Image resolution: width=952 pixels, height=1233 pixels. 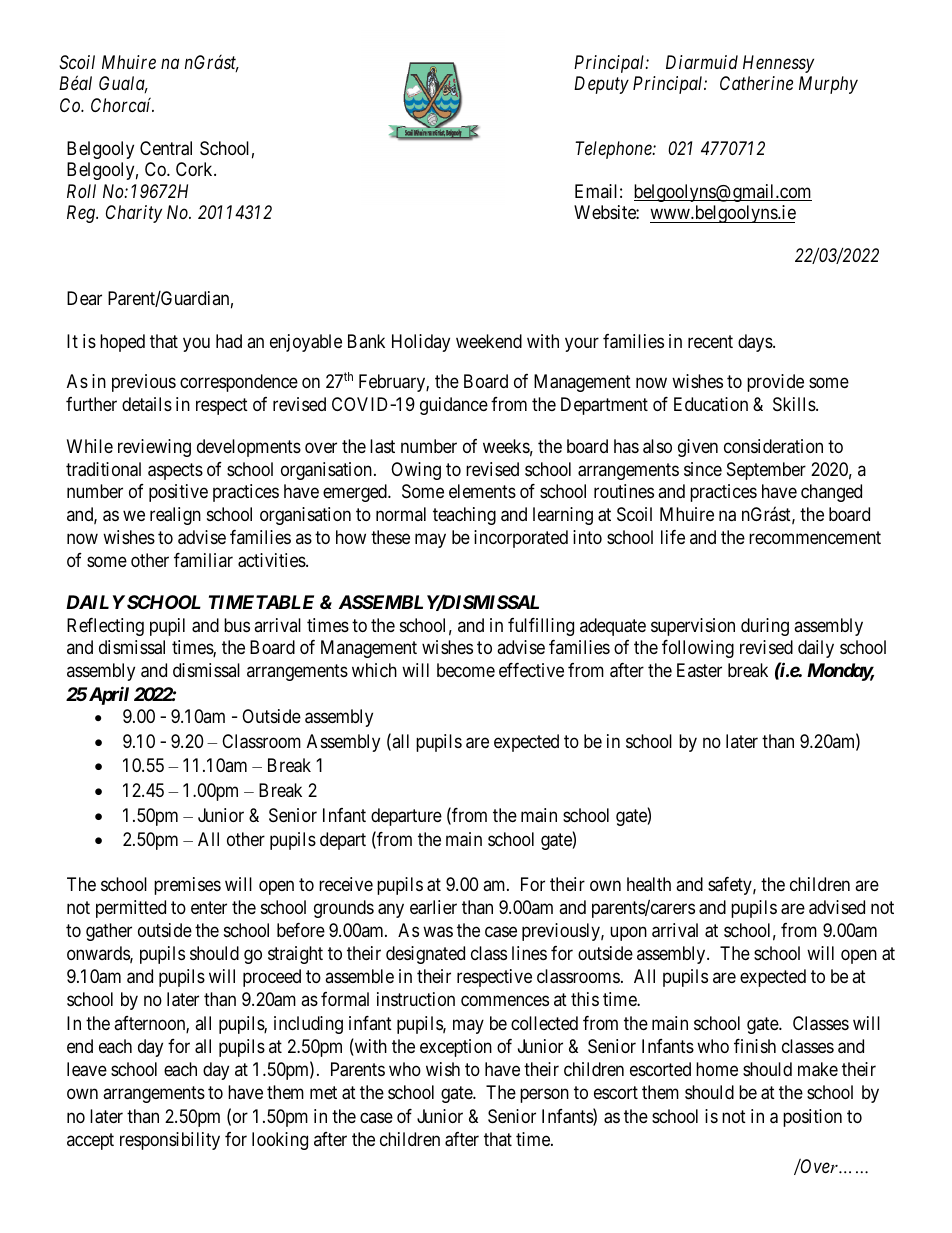 What do you see at coordinates (541, 627) in the screenshot?
I see `fulfilling` at bounding box center [541, 627].
